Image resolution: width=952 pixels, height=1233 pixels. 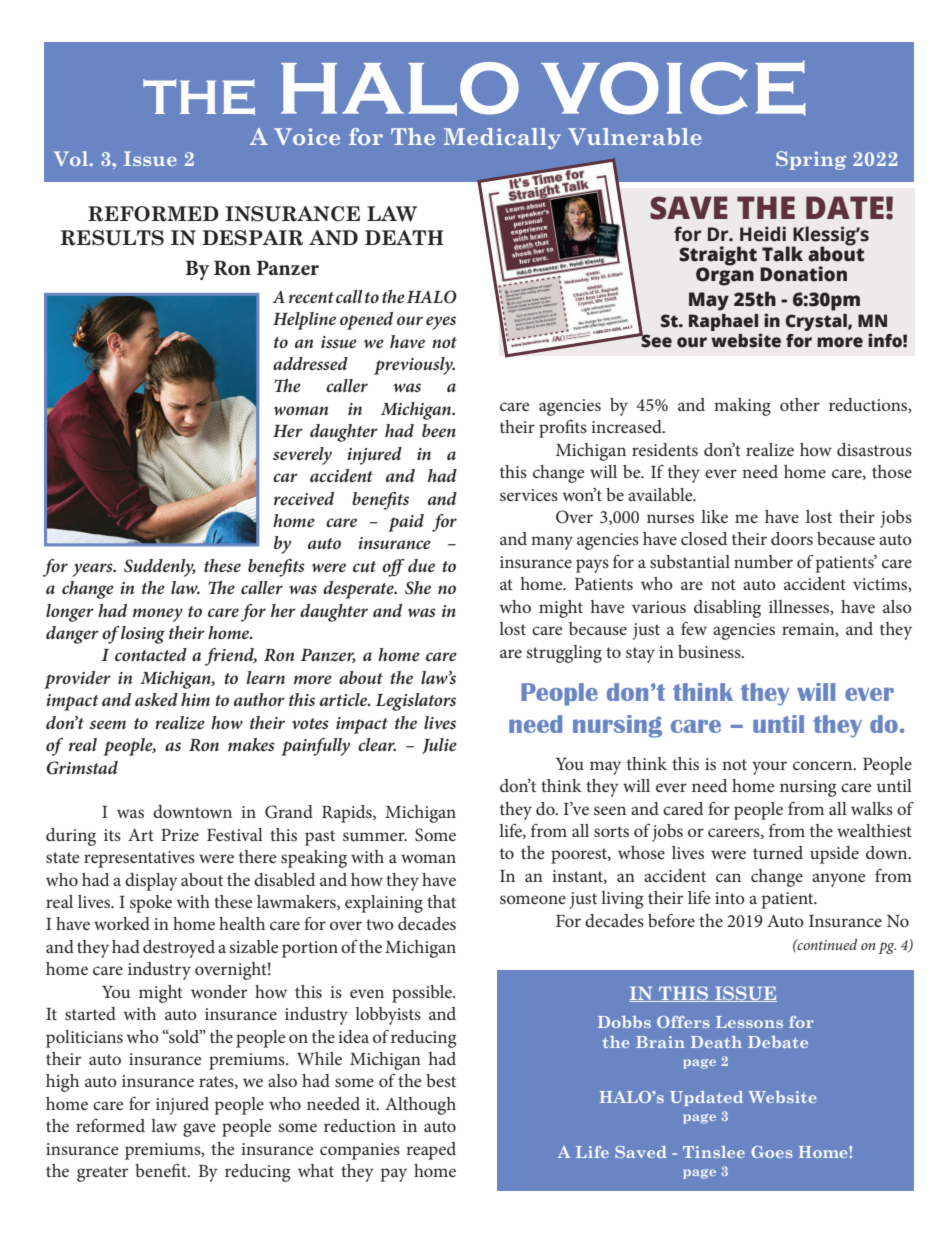 I want to click on addressed, so click(x=310, y=363).
